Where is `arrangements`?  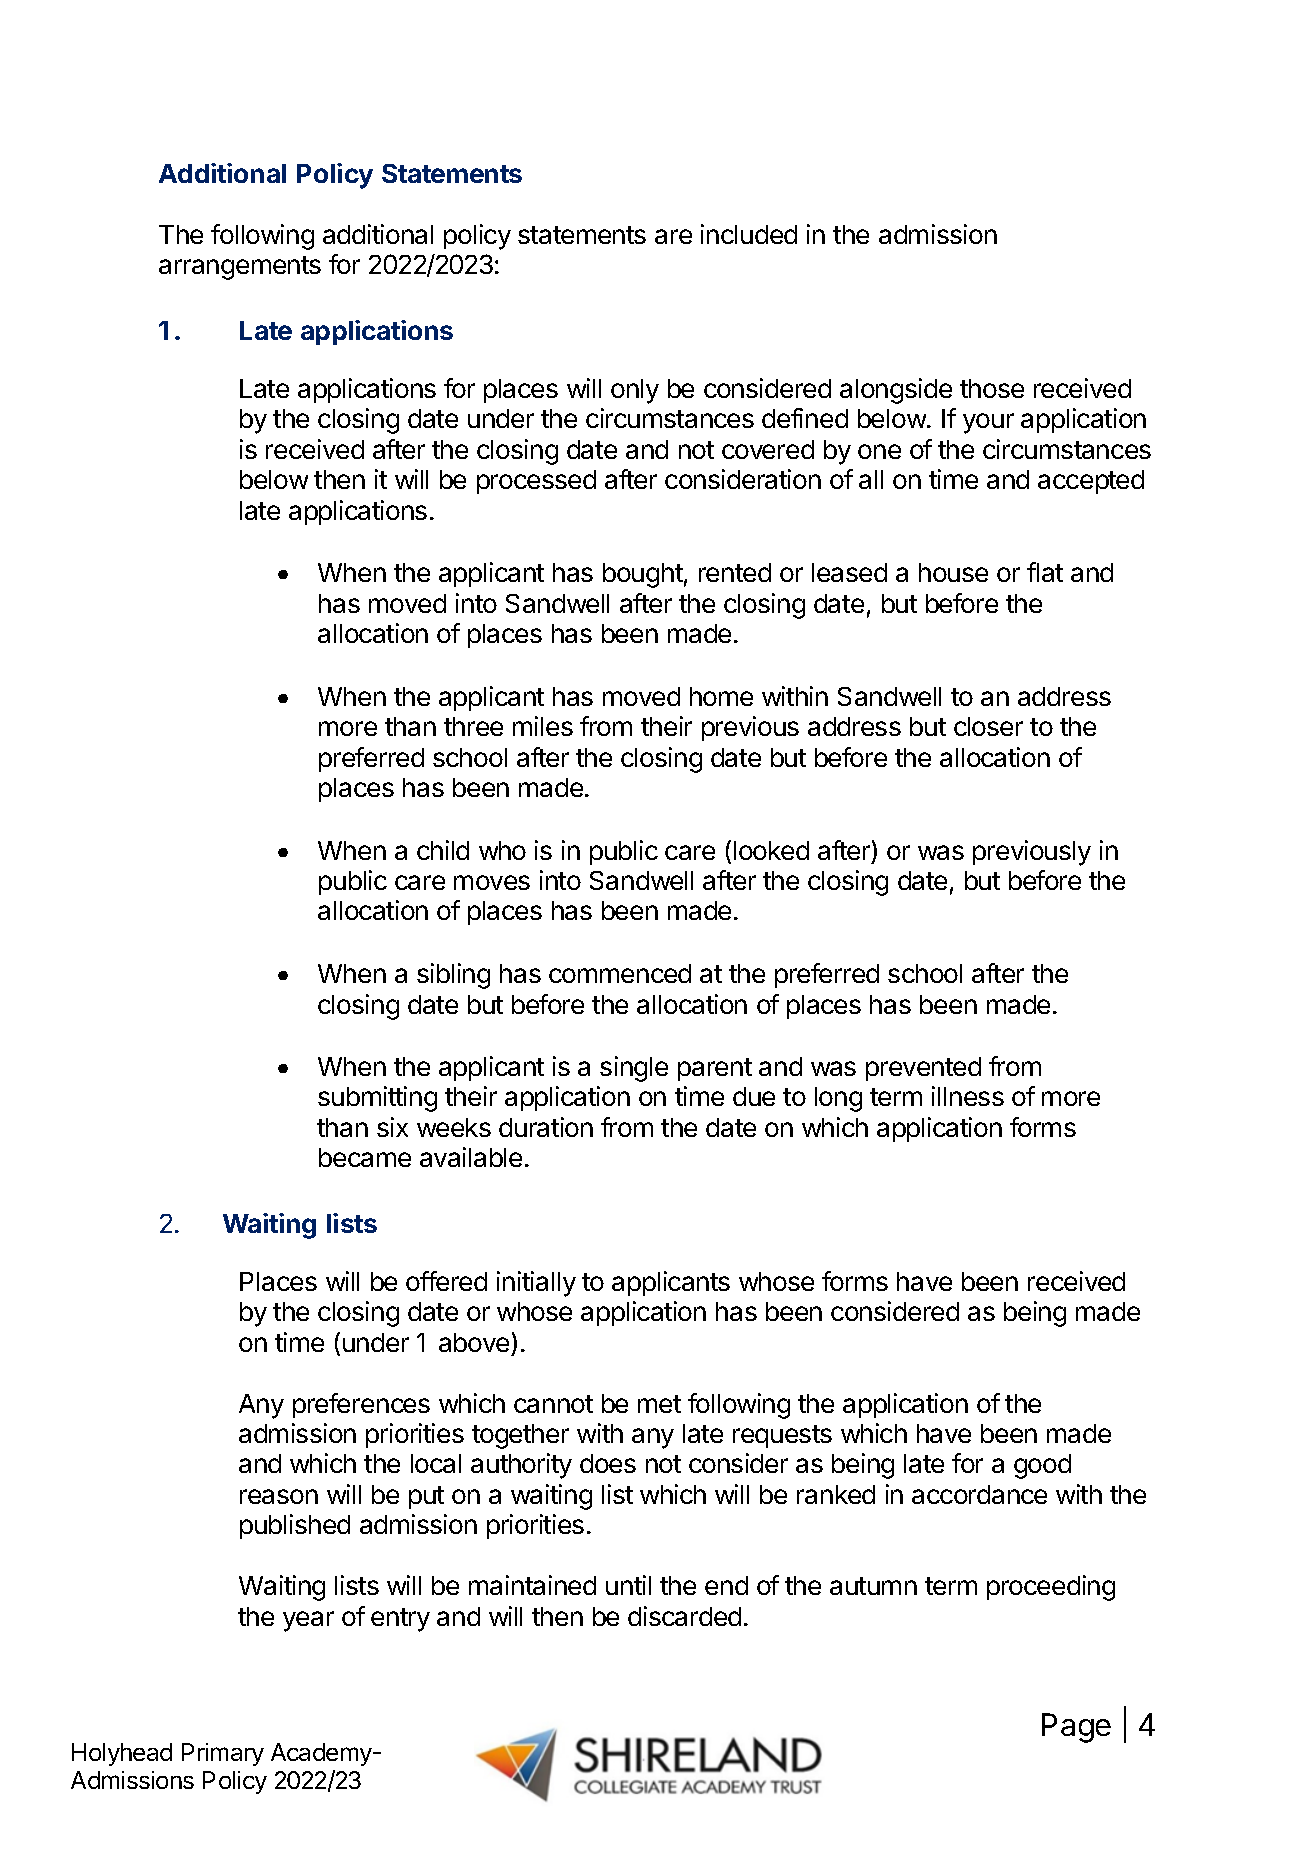
arrangements is located at coordinates (240, 268).
